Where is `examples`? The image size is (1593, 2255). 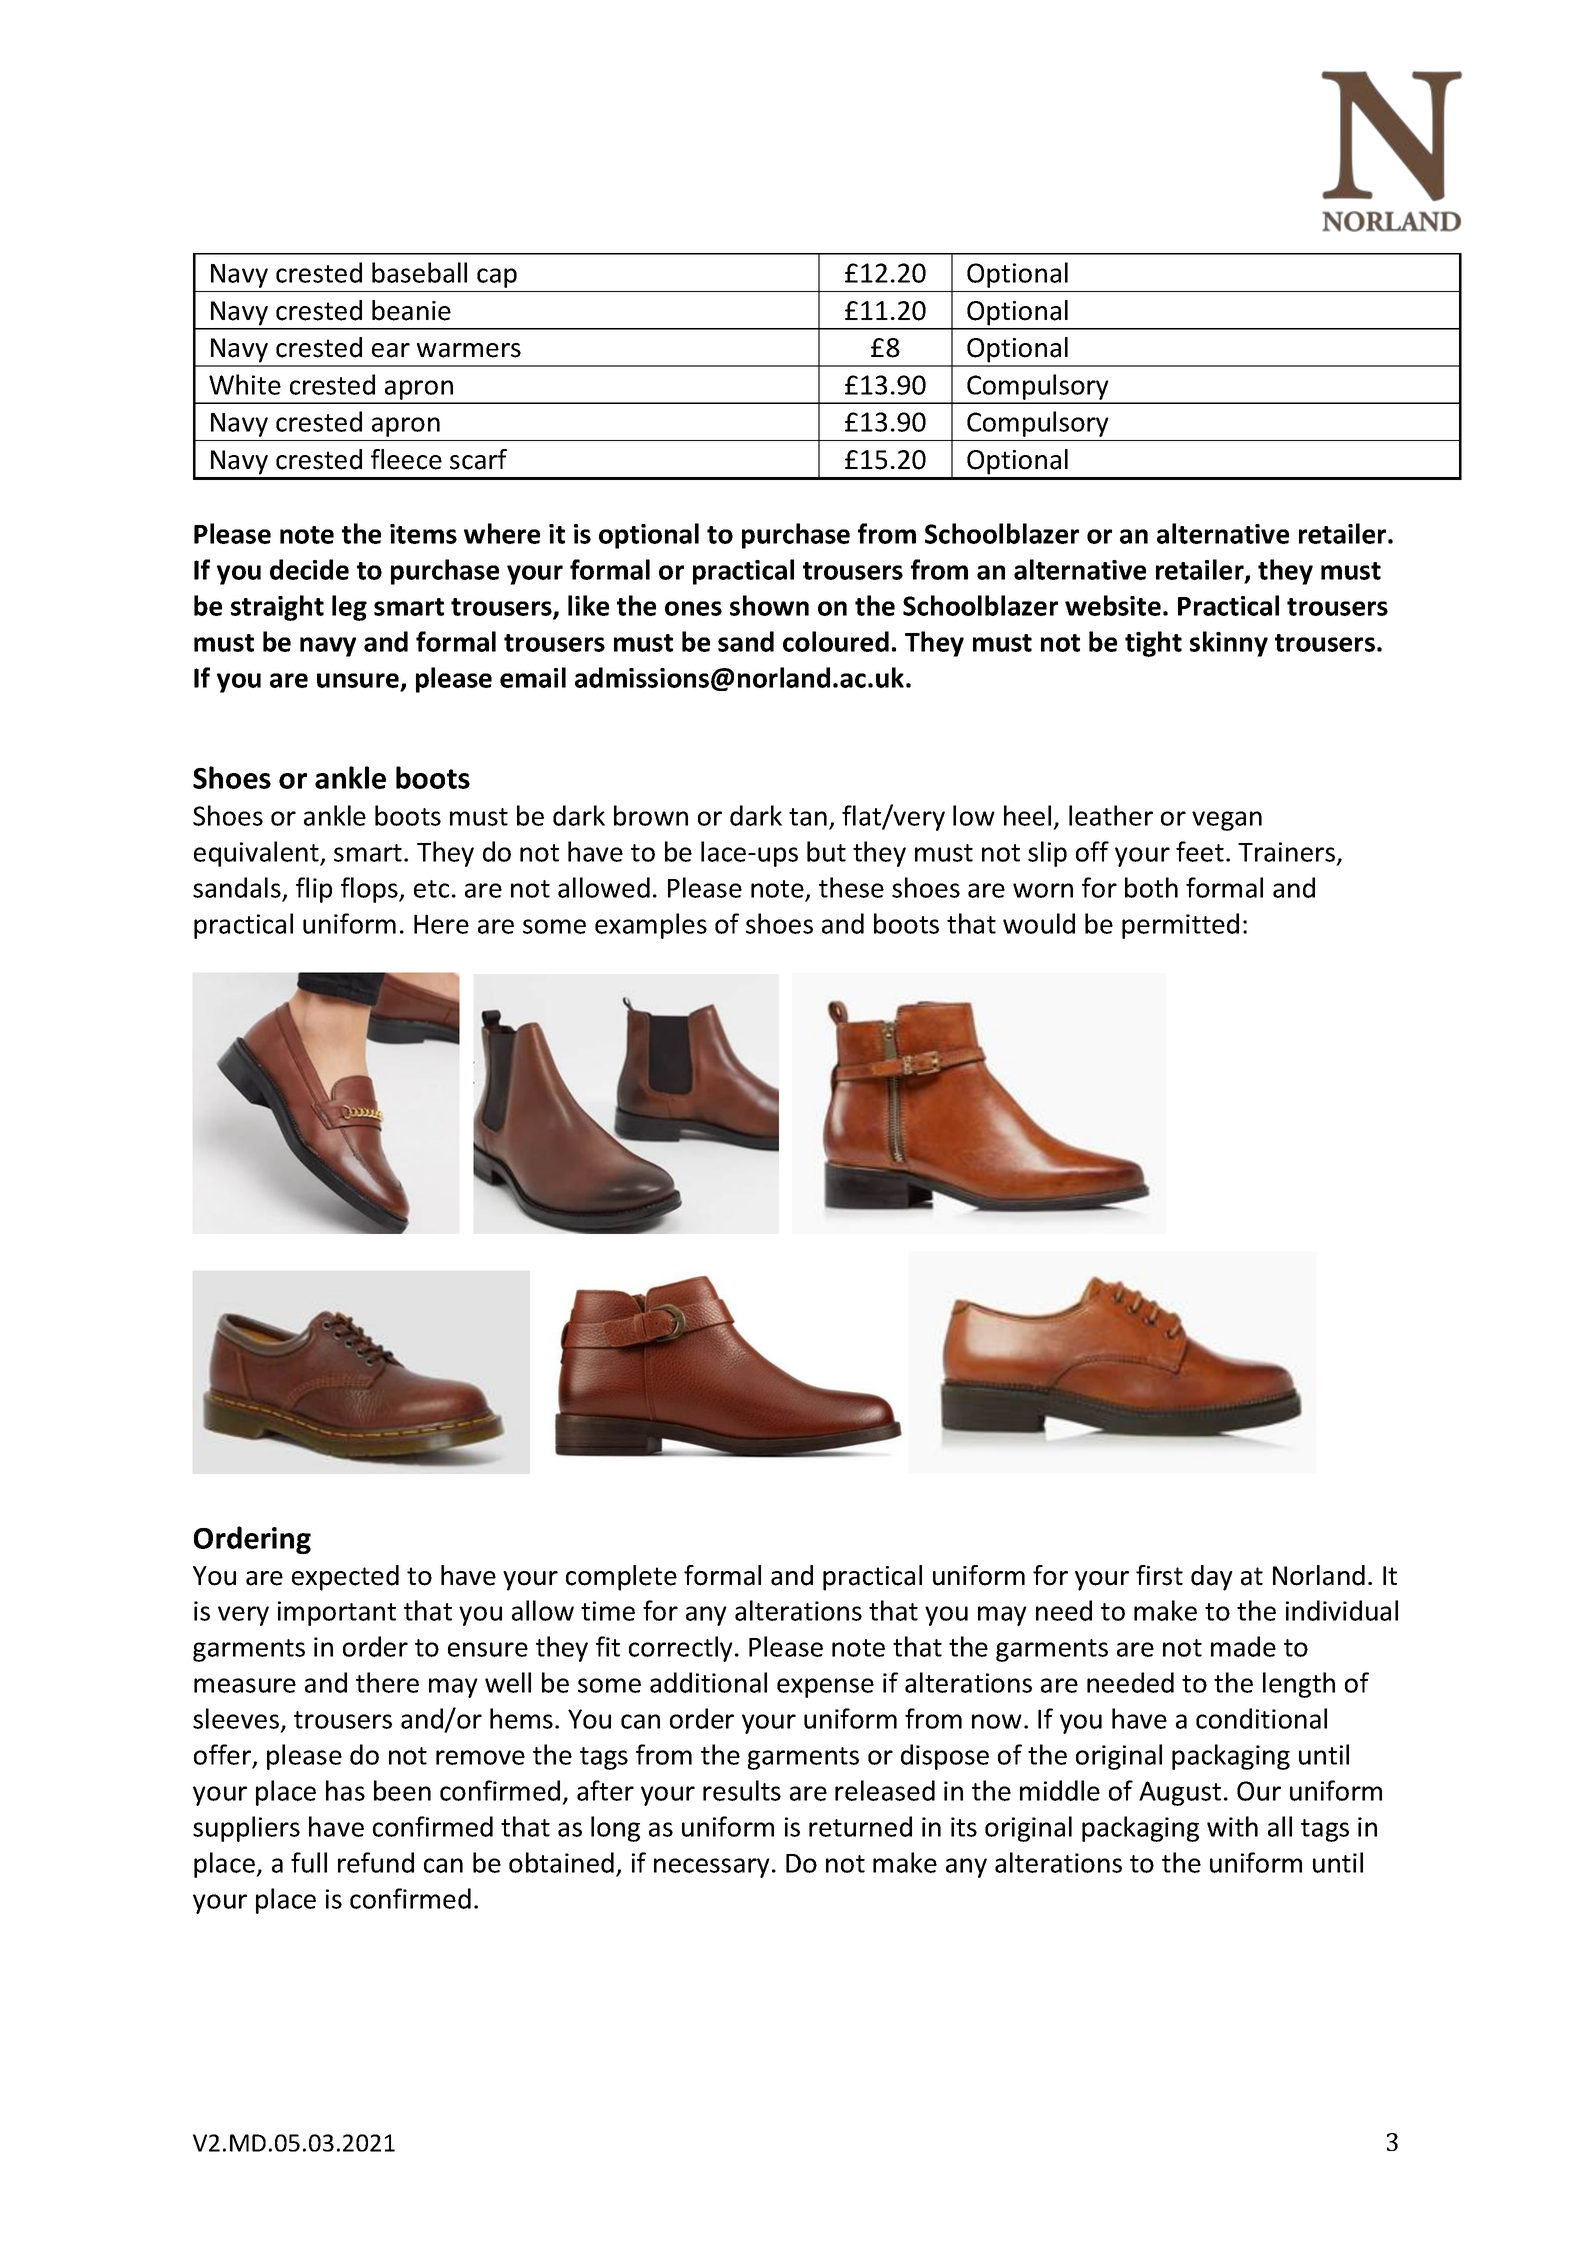 examples is located at coordinates (651, 926).
